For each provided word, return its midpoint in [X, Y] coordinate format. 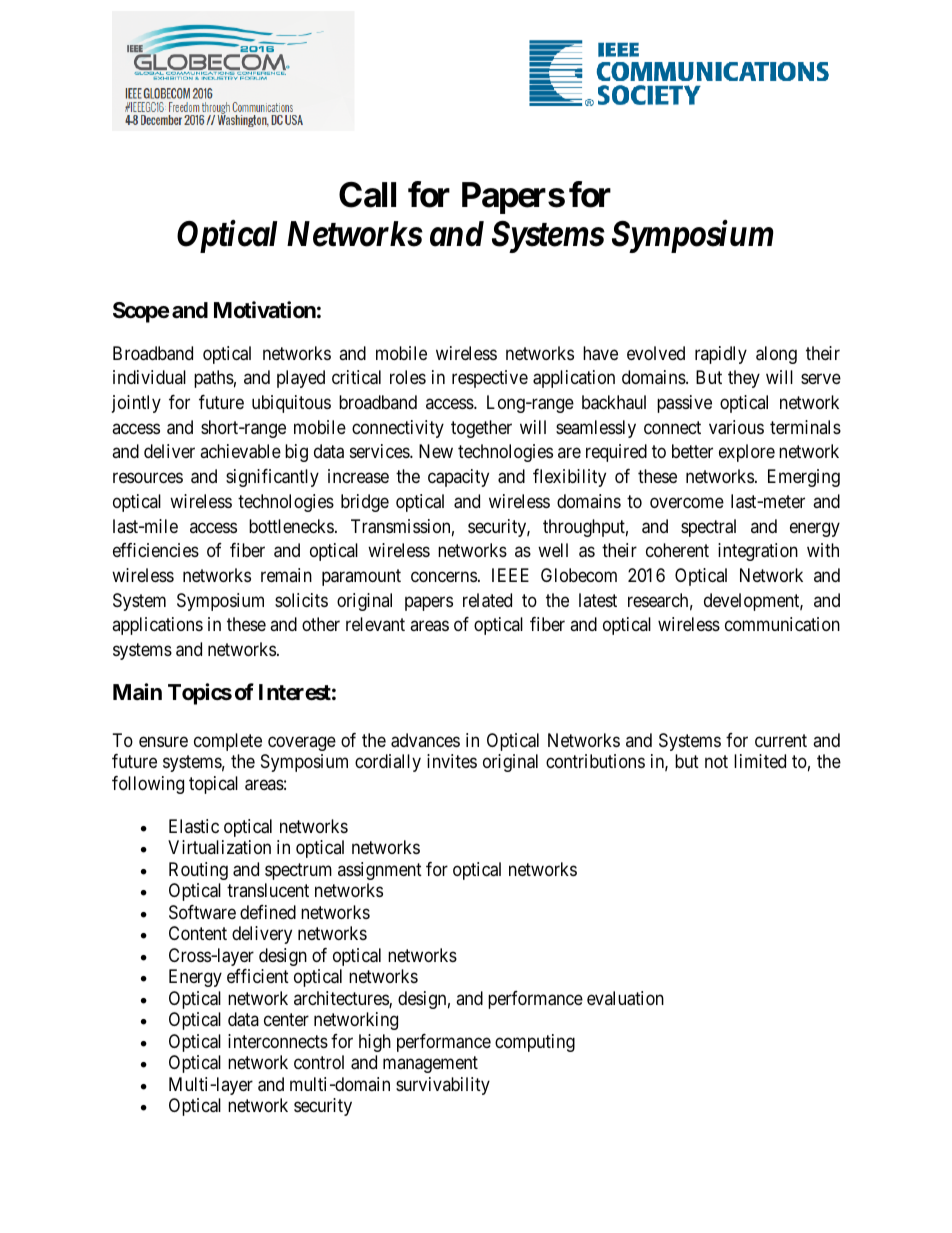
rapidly [721, 355]
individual [149, 377]
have [600, 353]
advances [425, 740]
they [744, 379]
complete [228, 742]
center [286, 1020]
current [781, 740]
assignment [380, 871]
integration [758, 552]
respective [490, 379]
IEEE [510, 575]
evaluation [625, 998]
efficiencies [156, 550]
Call [367, 195]
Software [202, 912]
